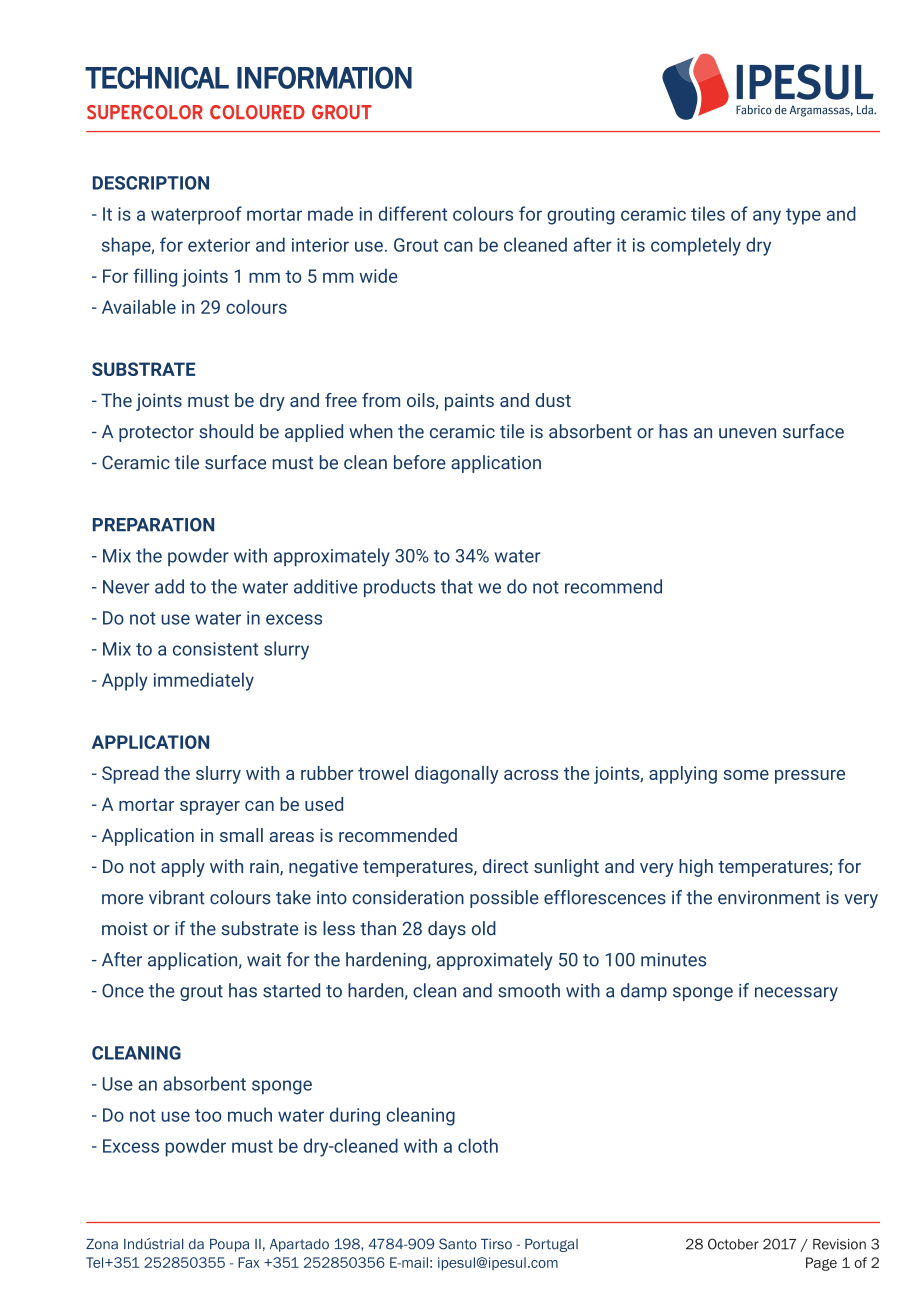  Describe the element at coordinates (249, 1262) in the image. I see `Fax` at that location.
